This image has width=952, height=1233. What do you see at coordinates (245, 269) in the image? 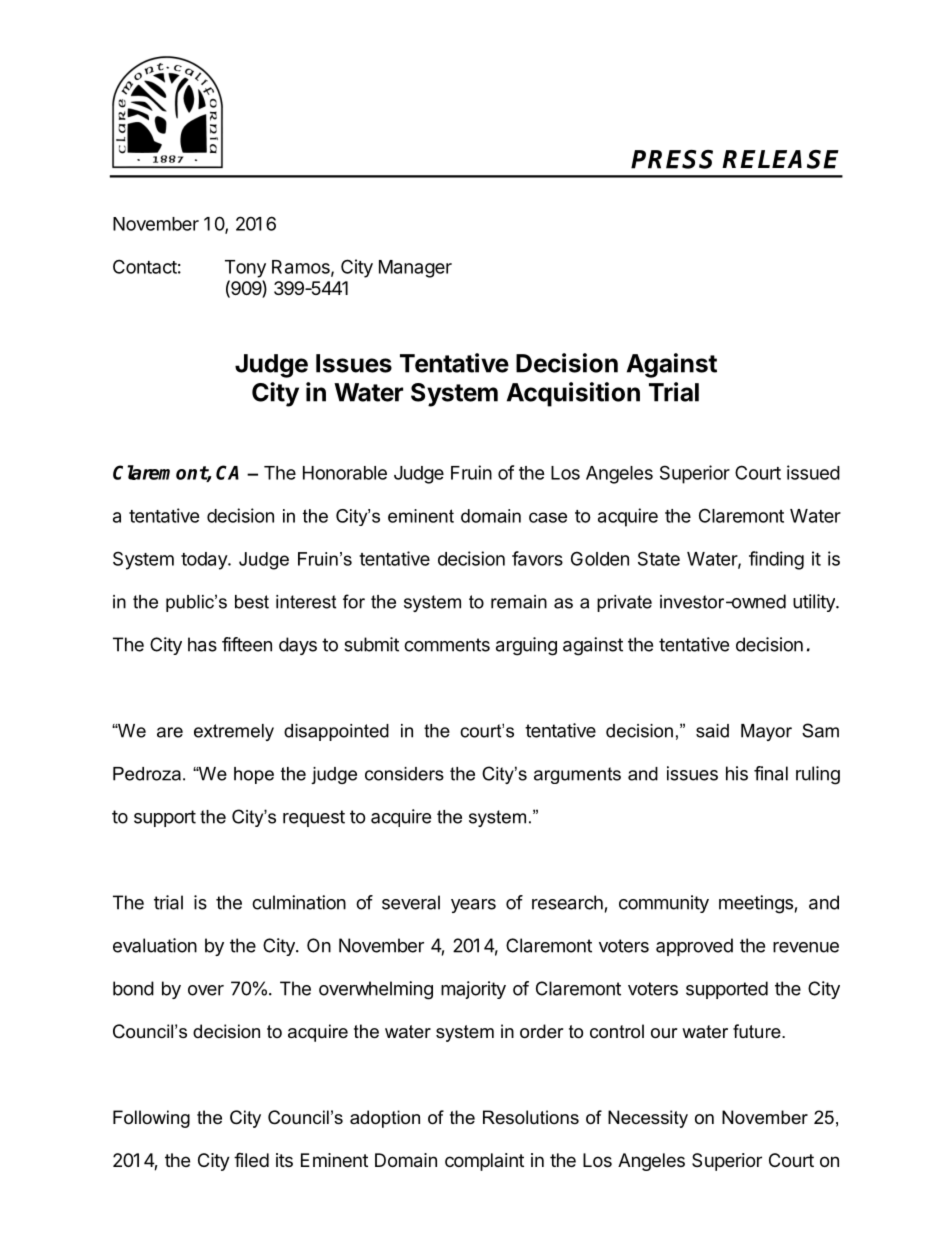
I see `Tony` at bounding box center [245, 269].
